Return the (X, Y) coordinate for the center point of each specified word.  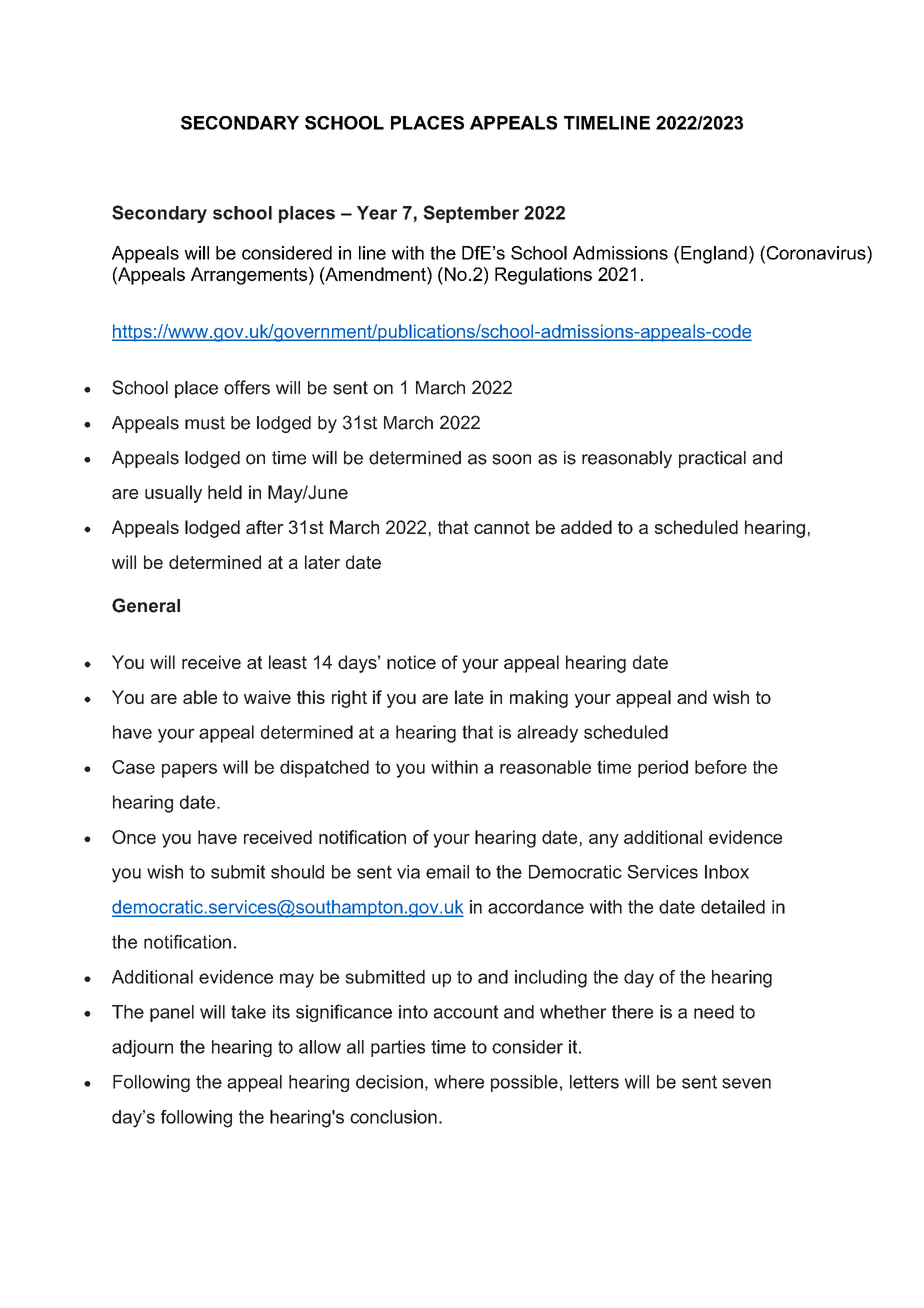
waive (267, 697)
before (721, 767)
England (714, 255)
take (248, 1012)
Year (377, 213)
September (471, 214)
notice (411, 662)
